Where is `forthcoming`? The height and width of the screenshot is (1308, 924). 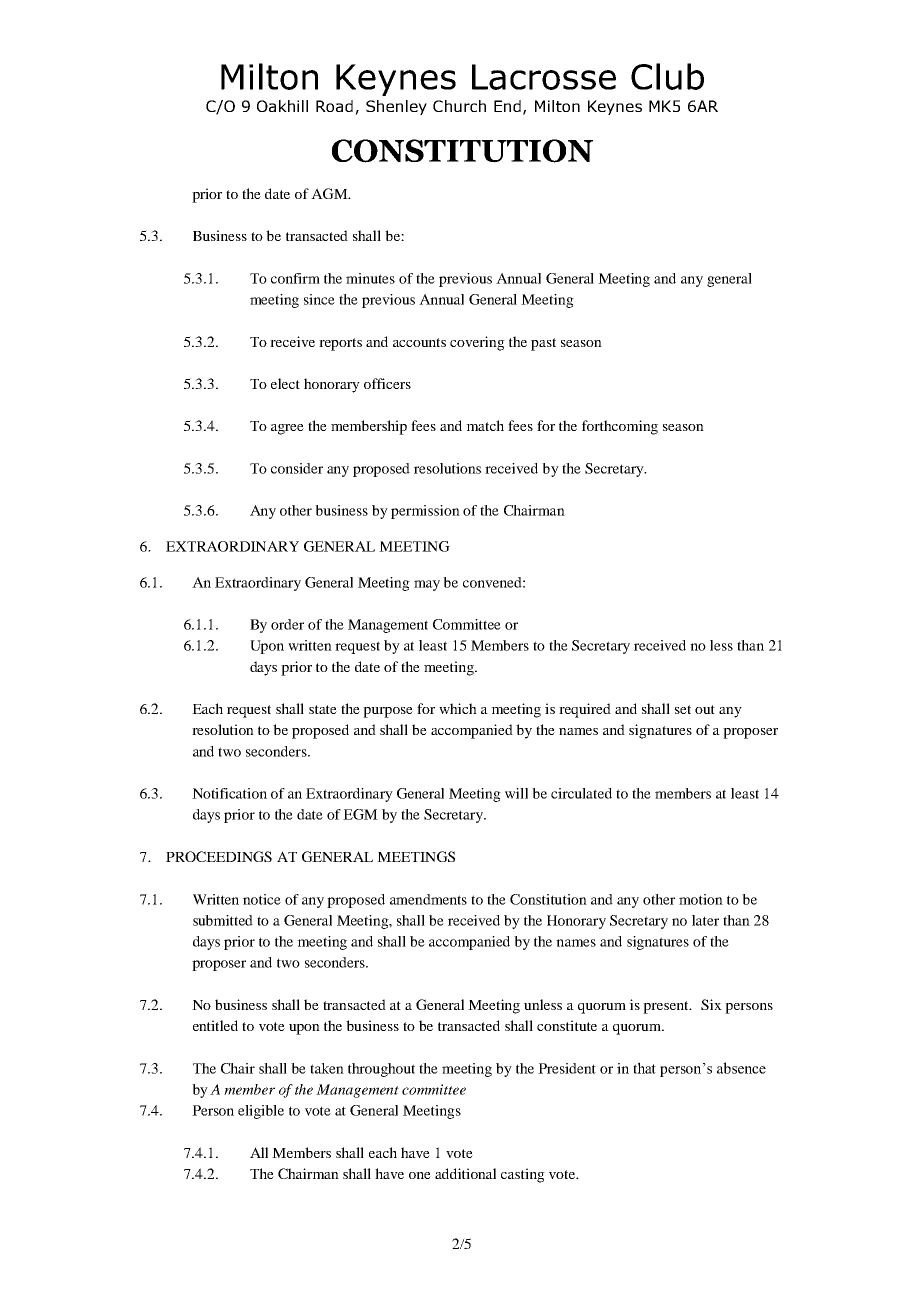
forthcoming is located at coordinates (620, 427).
